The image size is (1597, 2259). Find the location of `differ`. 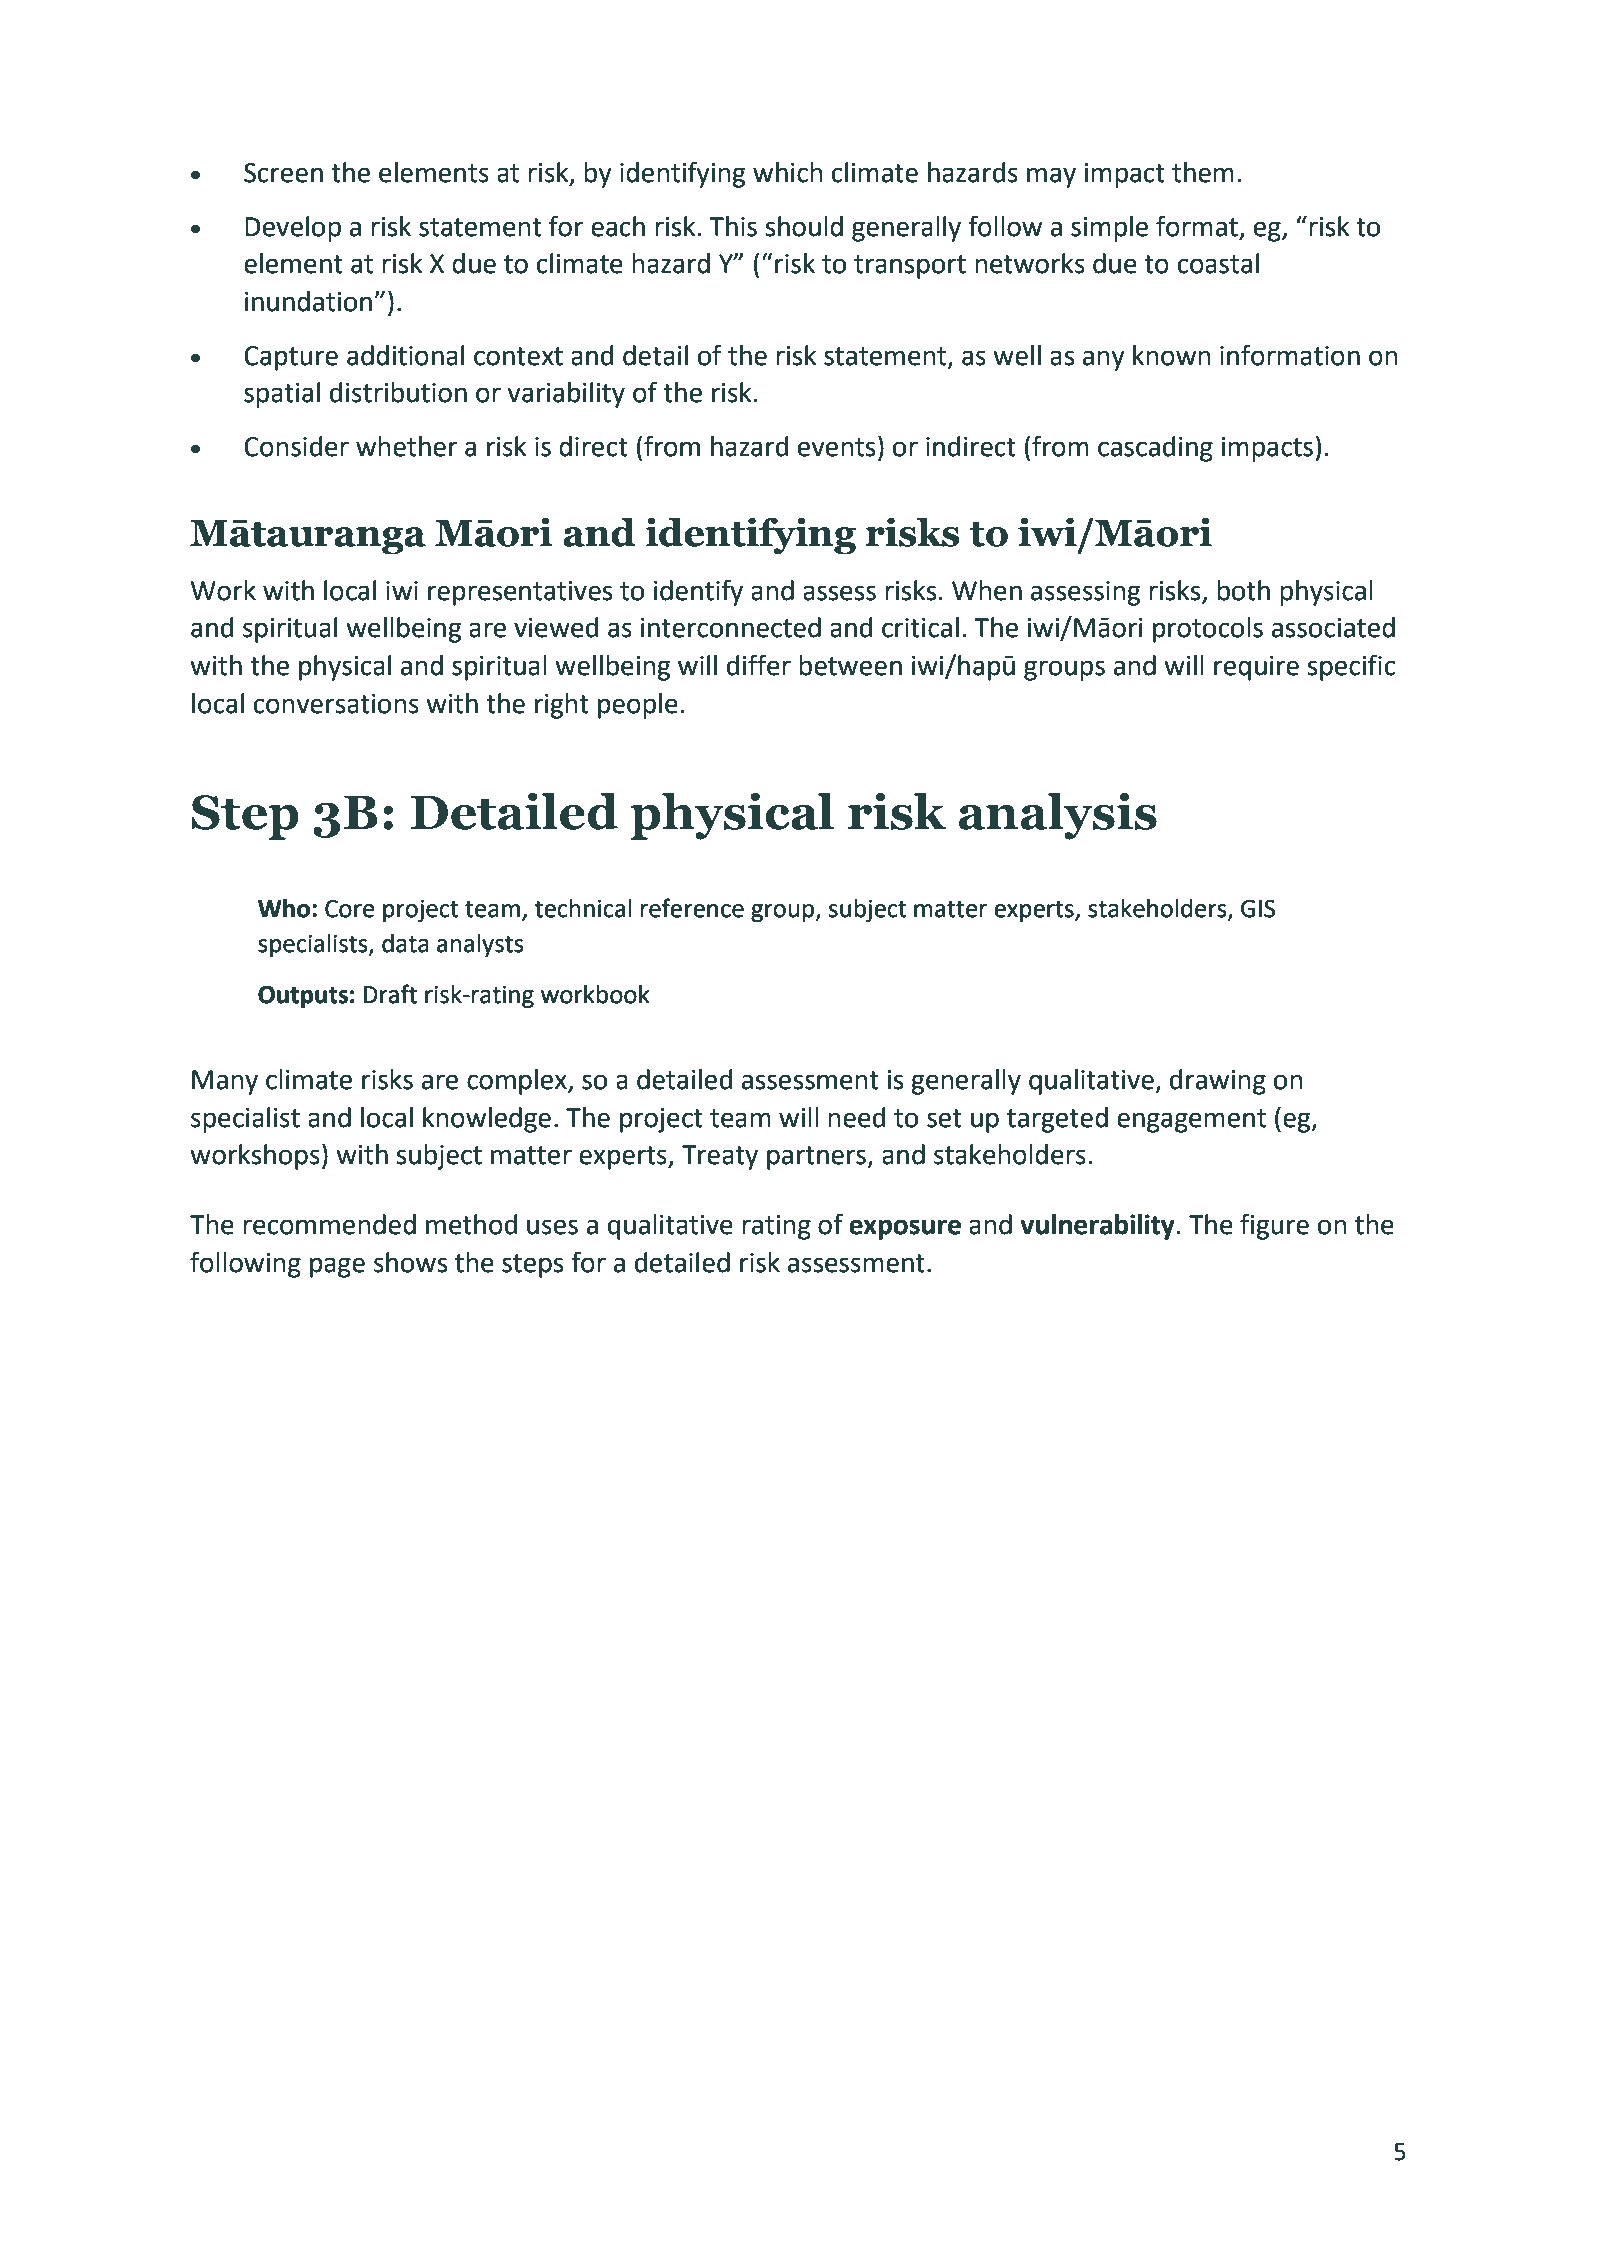

differ is located at coordinates (759, 665).
